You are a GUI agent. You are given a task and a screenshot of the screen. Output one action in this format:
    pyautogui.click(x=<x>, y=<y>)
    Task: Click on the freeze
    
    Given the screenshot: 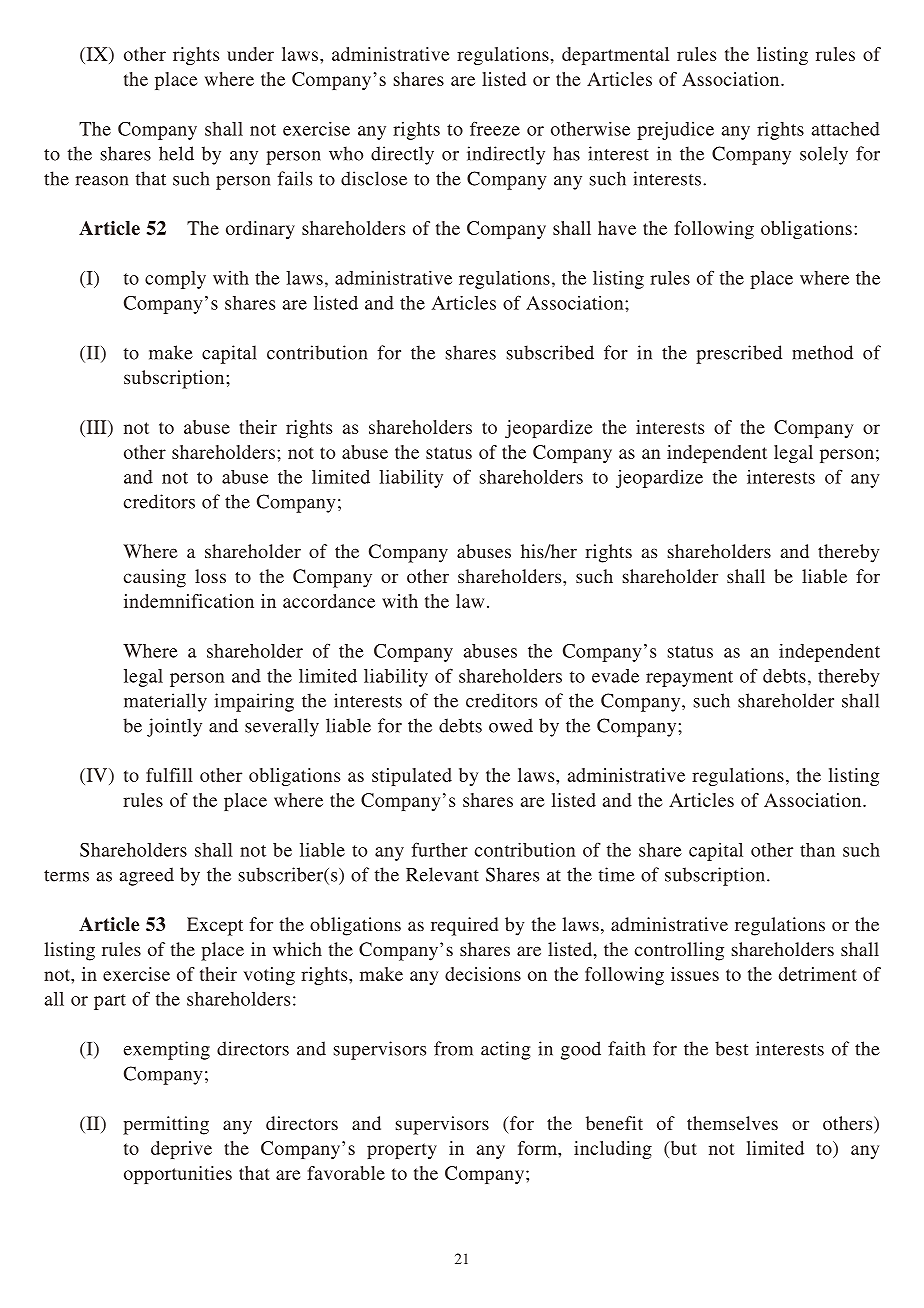 What is the action you would take?
    pyautogui.click(x=495, y=128)
